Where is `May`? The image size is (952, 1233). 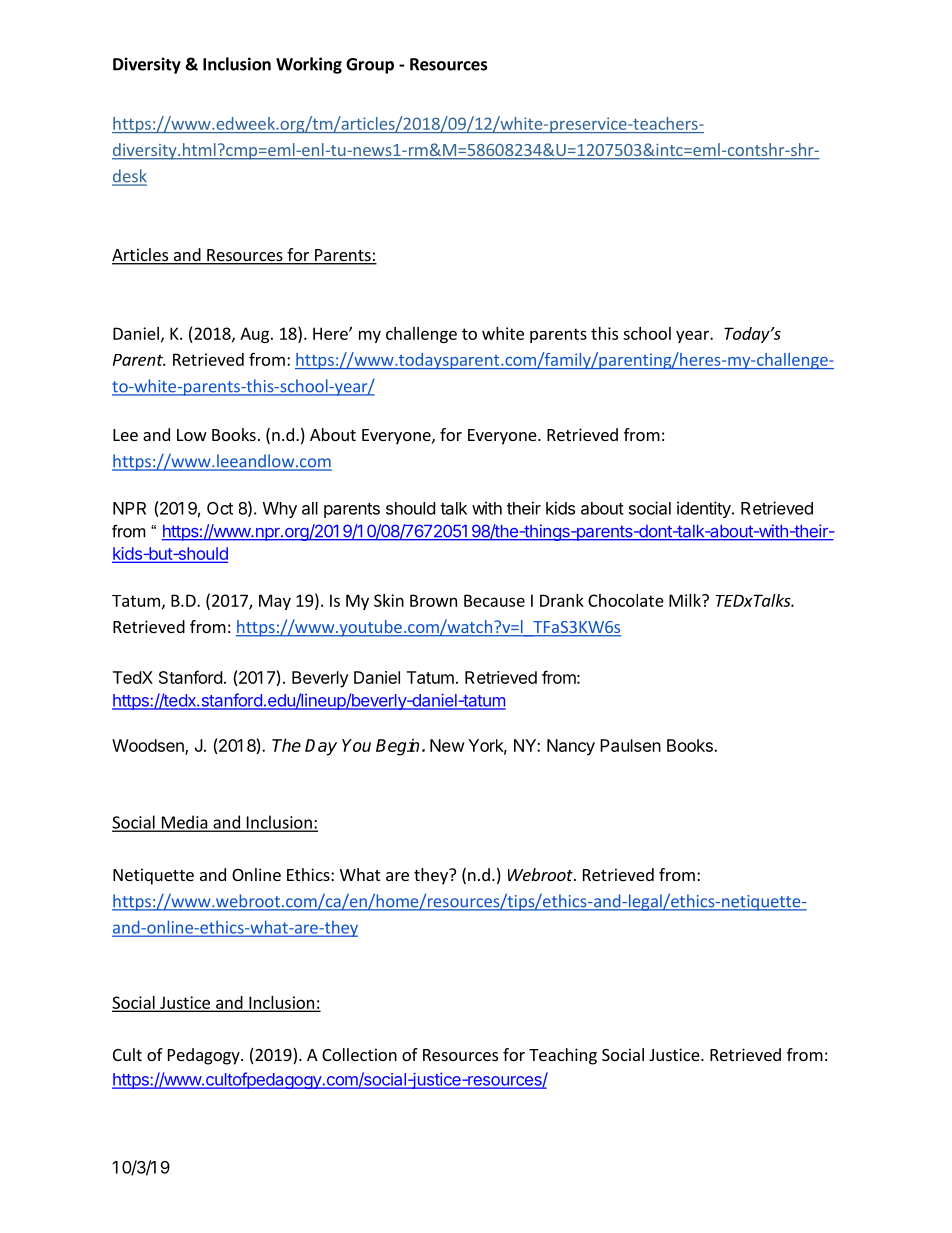 May is located at coordinates (275, 602).
